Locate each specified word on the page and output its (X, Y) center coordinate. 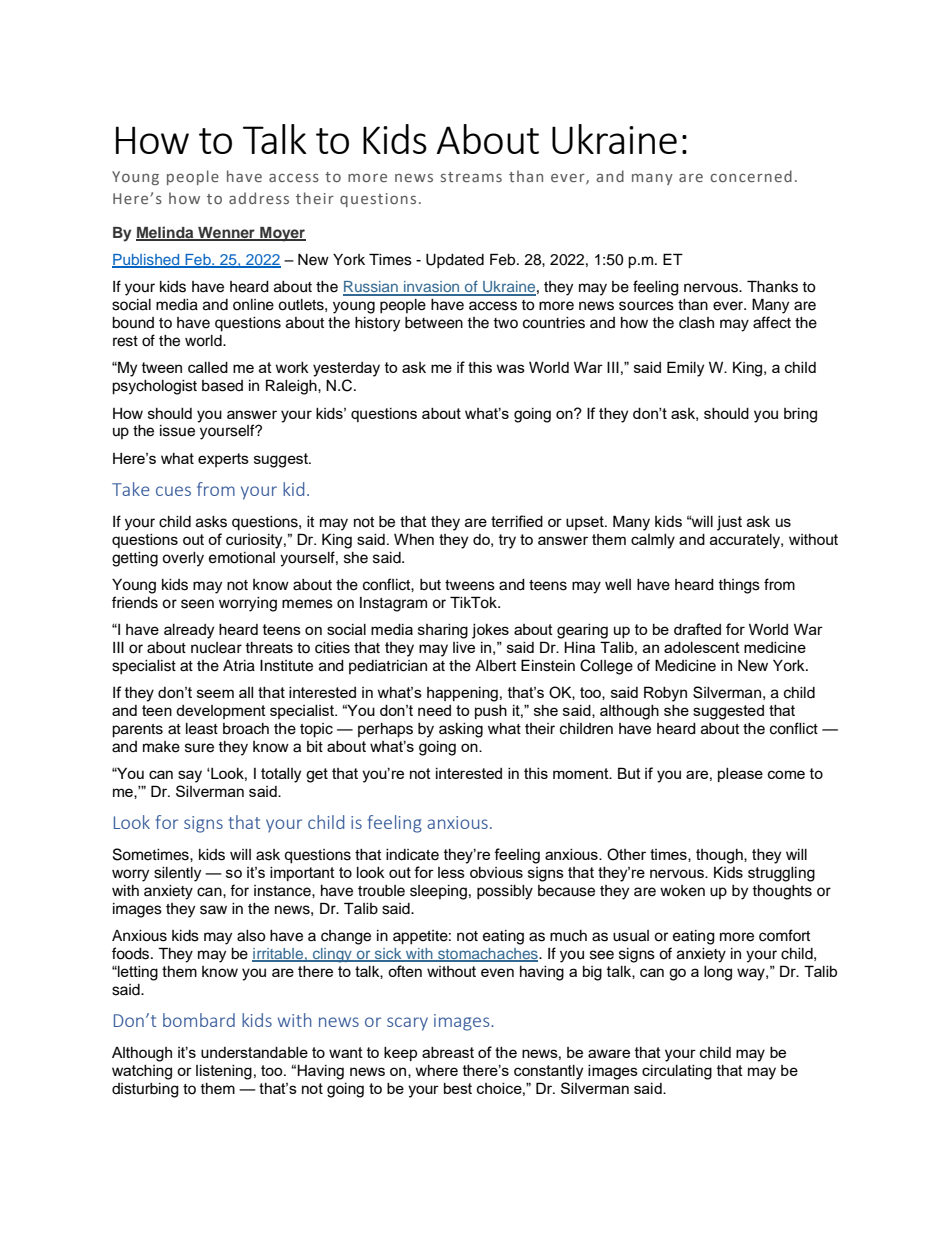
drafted (697, 629)
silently (177, 874)
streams (471, 177)
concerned (751, 176)
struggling (781, 874)
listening (224, 1072)
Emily (685, 369)
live (464, 647)
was (511, 368)
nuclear (216, 648)
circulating (677, 1072)
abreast (448, 1052)
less (451, 872)
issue (177, 431)
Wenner (226, 234)
